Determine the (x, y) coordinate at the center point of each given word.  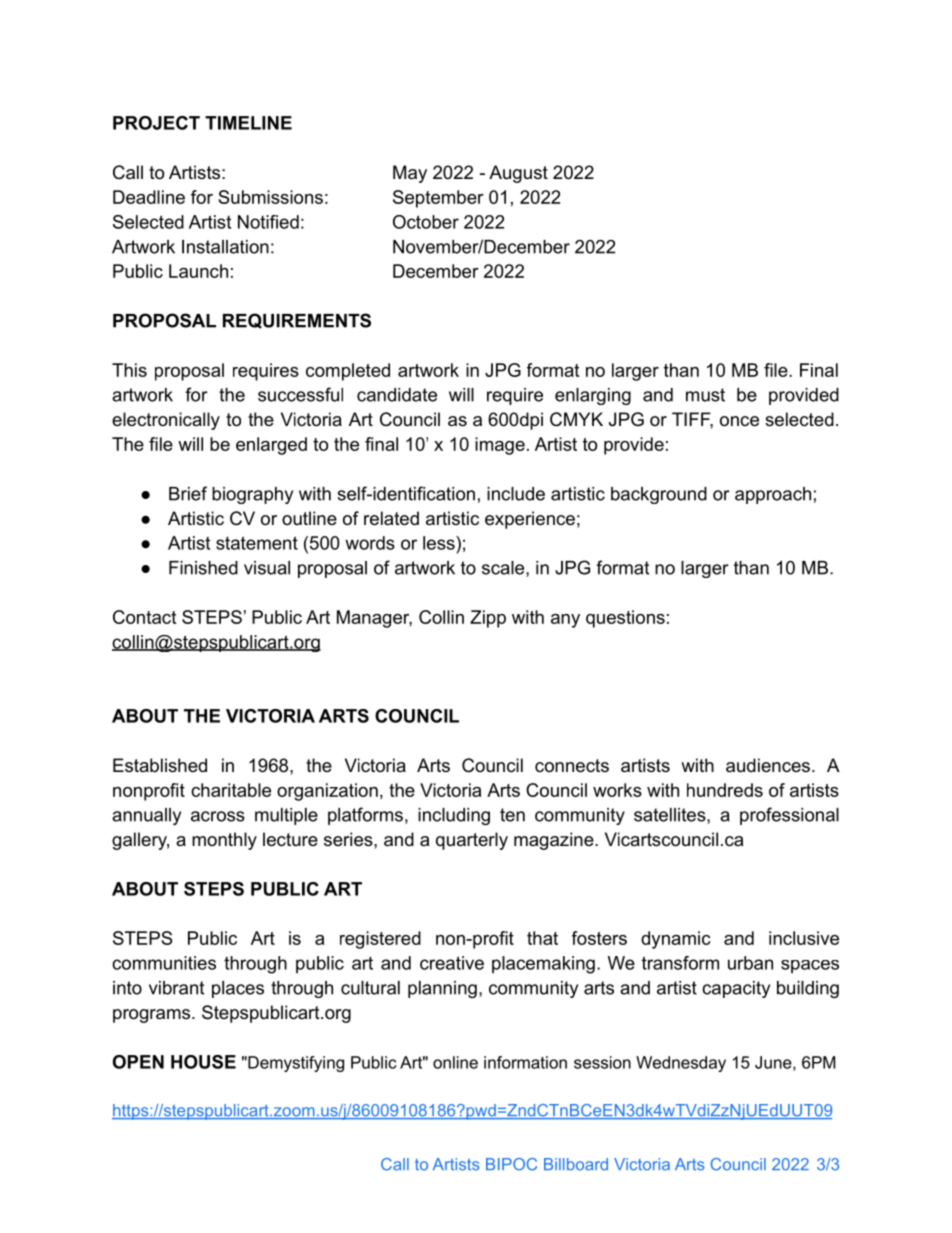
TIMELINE (248, 123)
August (518, 174)
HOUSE (203, 1062)
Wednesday (681, 1064)
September (438, 199)
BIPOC (511, 1164)
